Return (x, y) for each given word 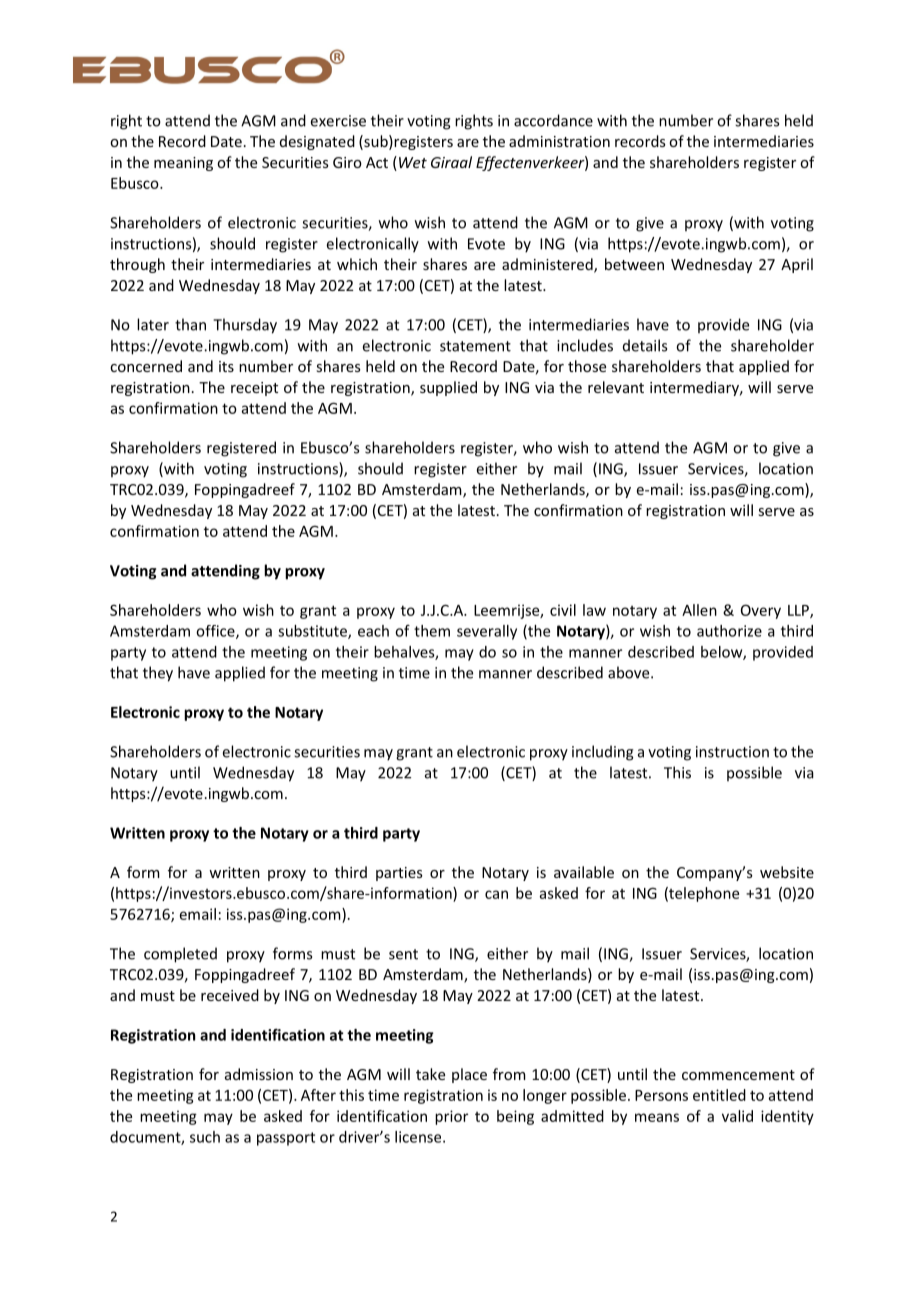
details (645, 345)
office (216, 632)
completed (180, 955)
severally (487, 632)
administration (559, 141)
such (205, 1137)
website (787, 872)
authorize (729, 631)
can (496, 894)
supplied (448, 388)
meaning (183, 164)
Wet (413, 162)
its (226, 366)
